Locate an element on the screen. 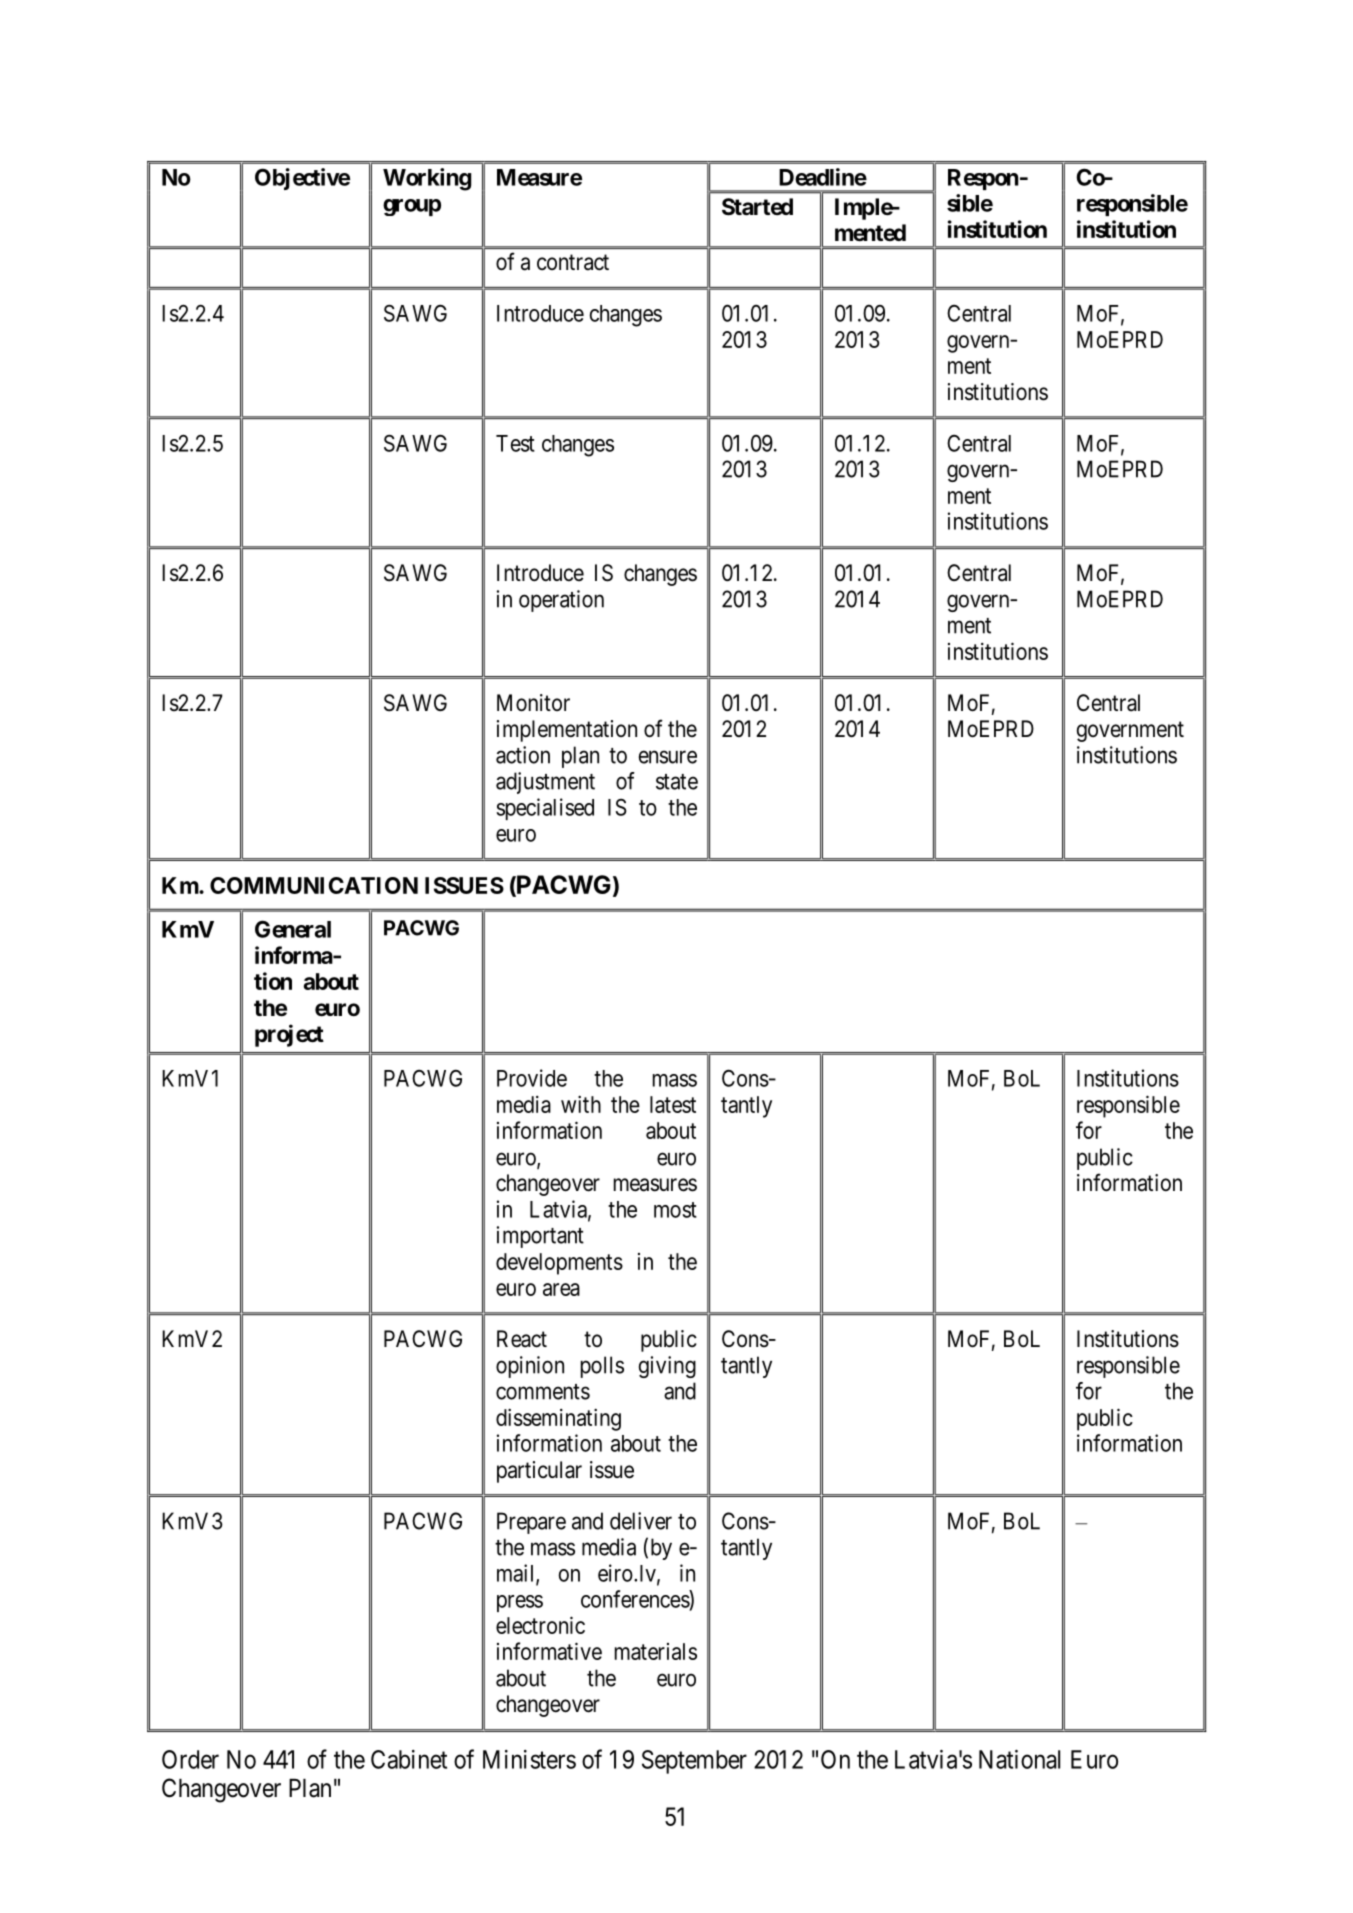 The image size is (1353, 1913). group is located at coordinates (412, 207).
